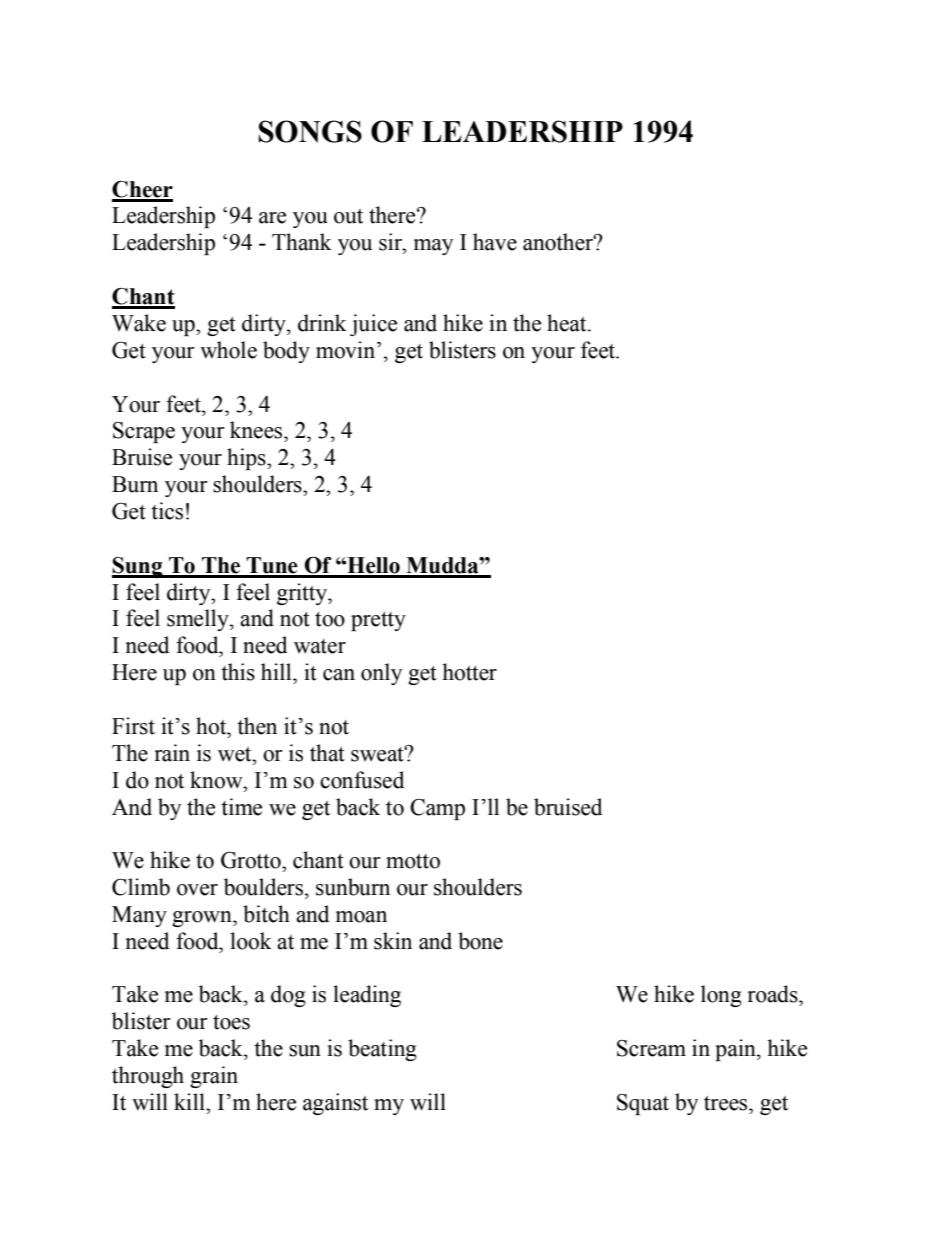 Image resolution: width=952 pixels, height=1233 pixels. I want to click on are, so click(272, 218).
